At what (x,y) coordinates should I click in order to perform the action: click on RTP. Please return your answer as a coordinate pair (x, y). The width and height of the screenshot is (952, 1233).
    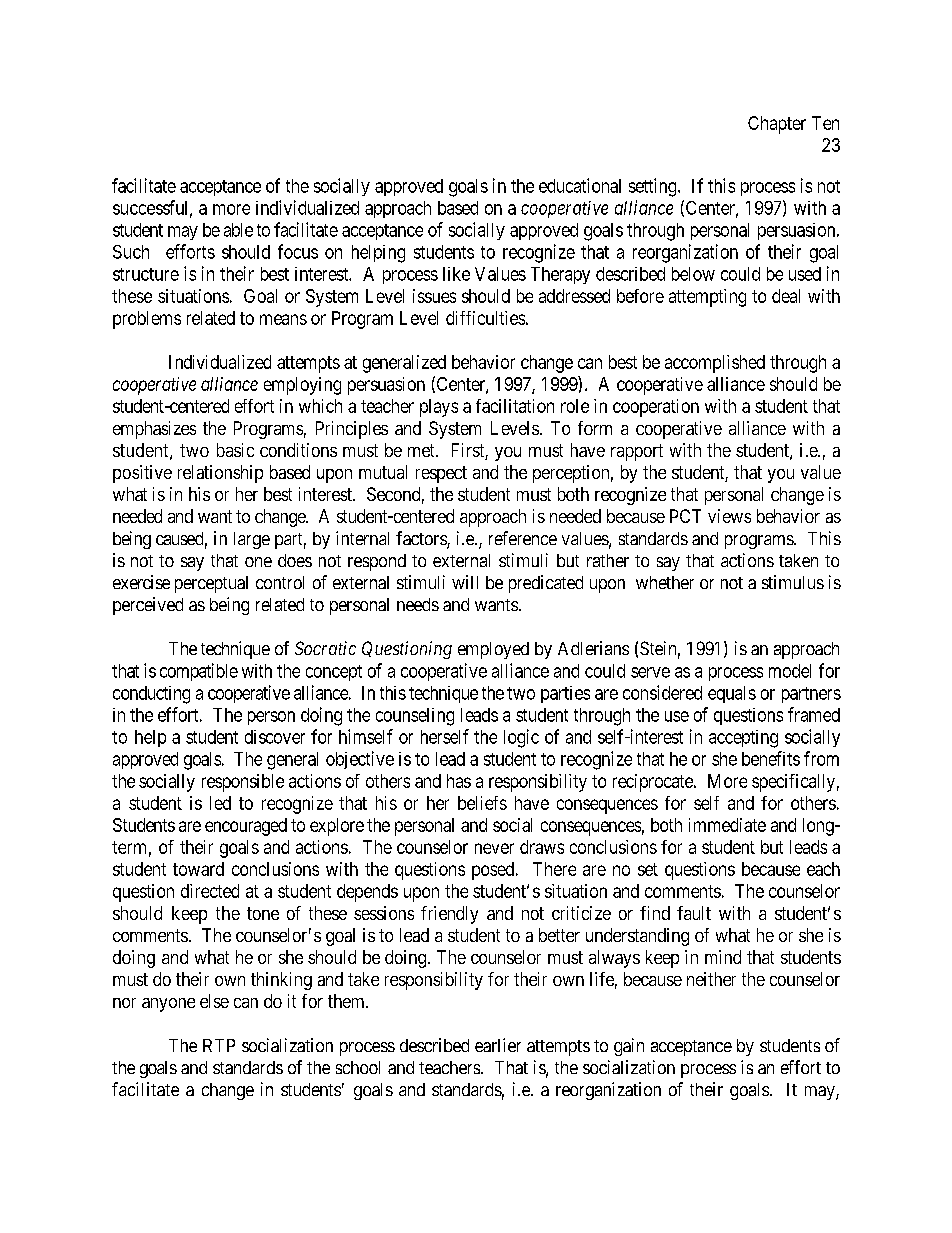
    Looking at the image, I should click on (219, 1045).
